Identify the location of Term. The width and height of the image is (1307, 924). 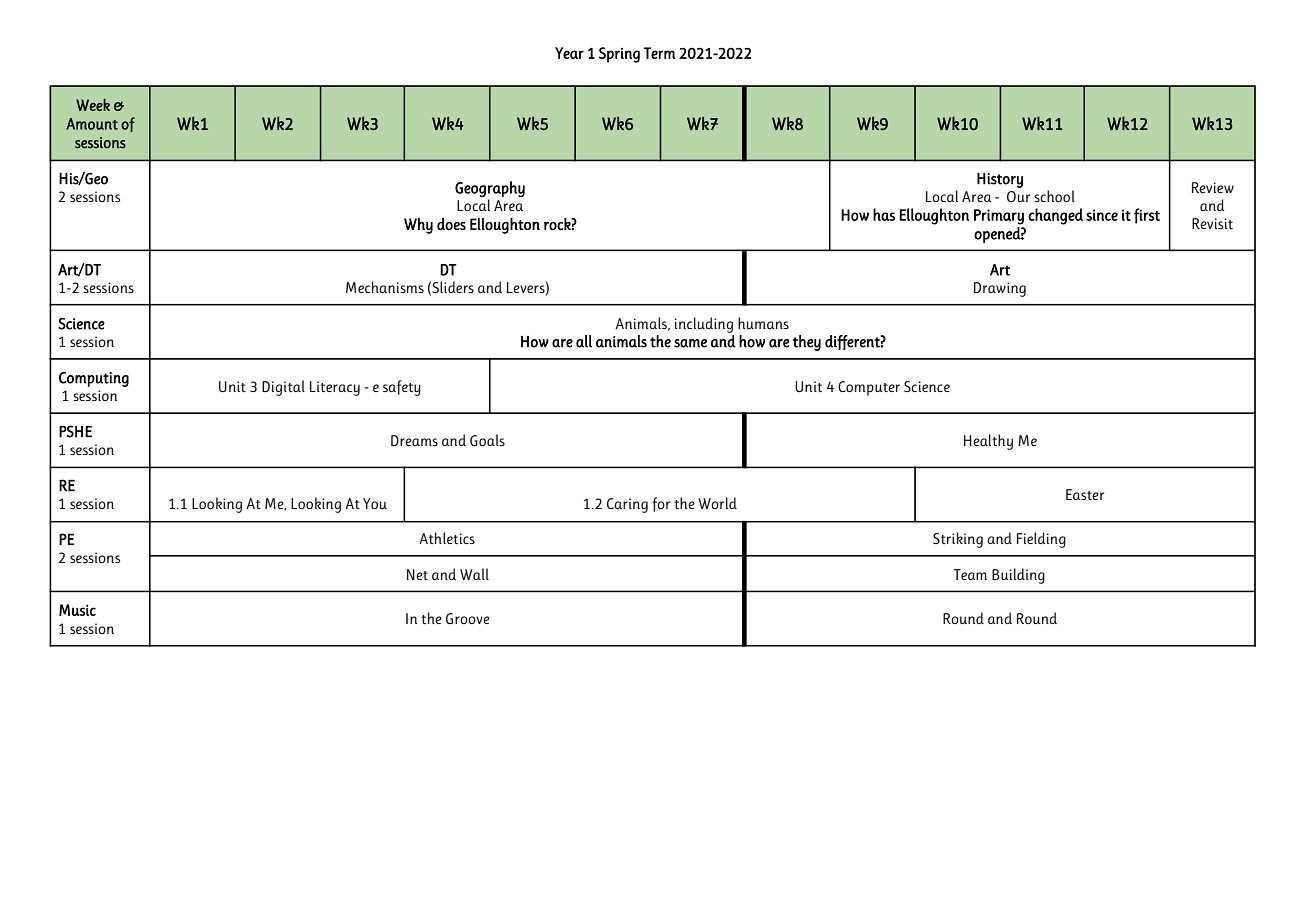
(659, 53).
